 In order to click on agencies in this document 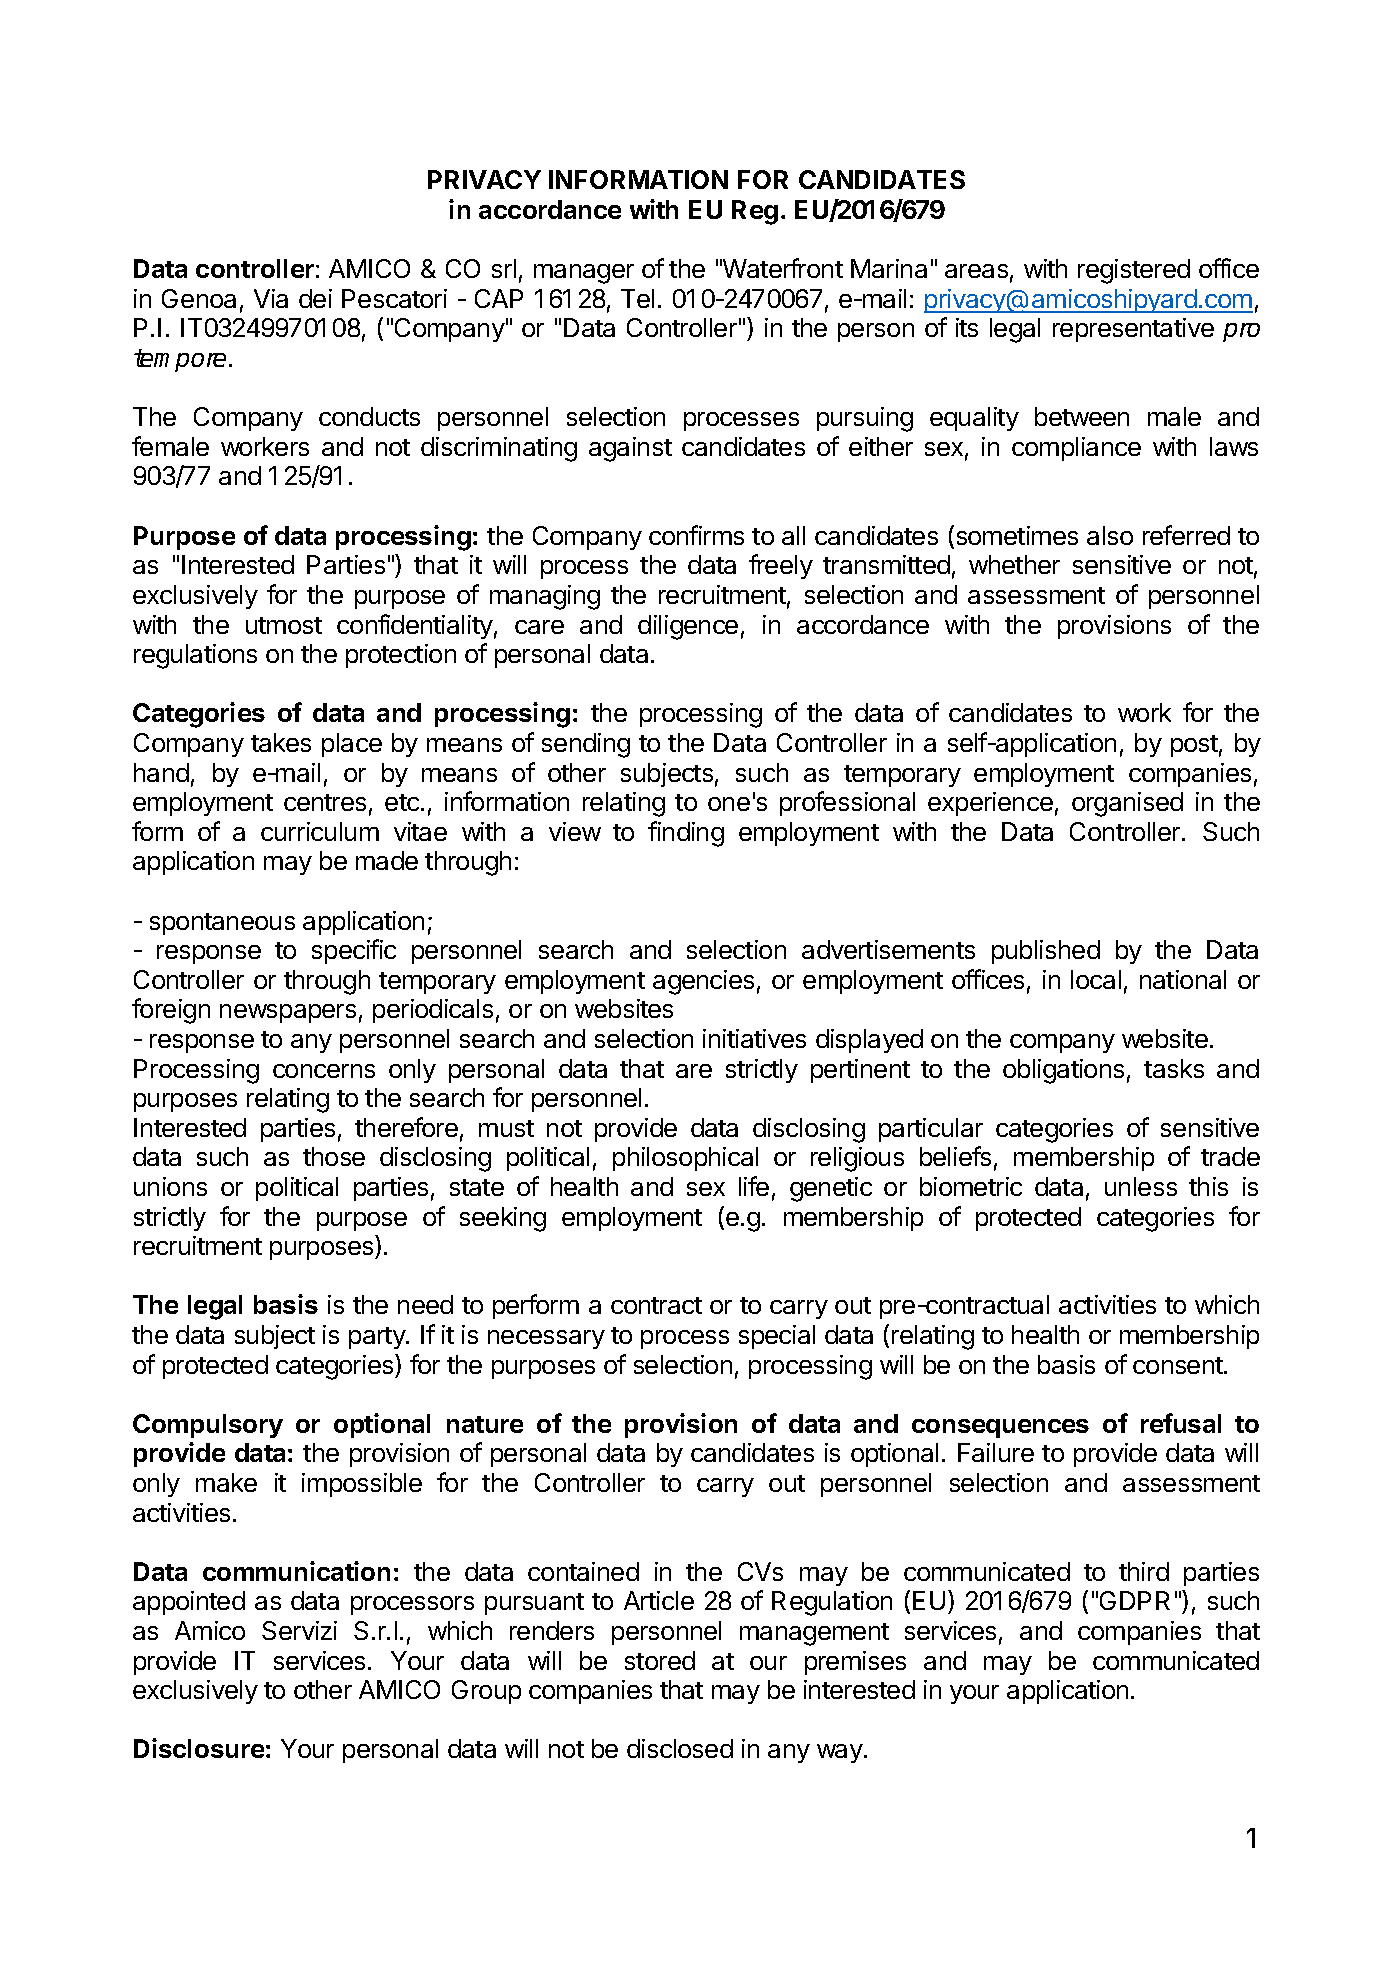, I will do `click(703, 982)`.
